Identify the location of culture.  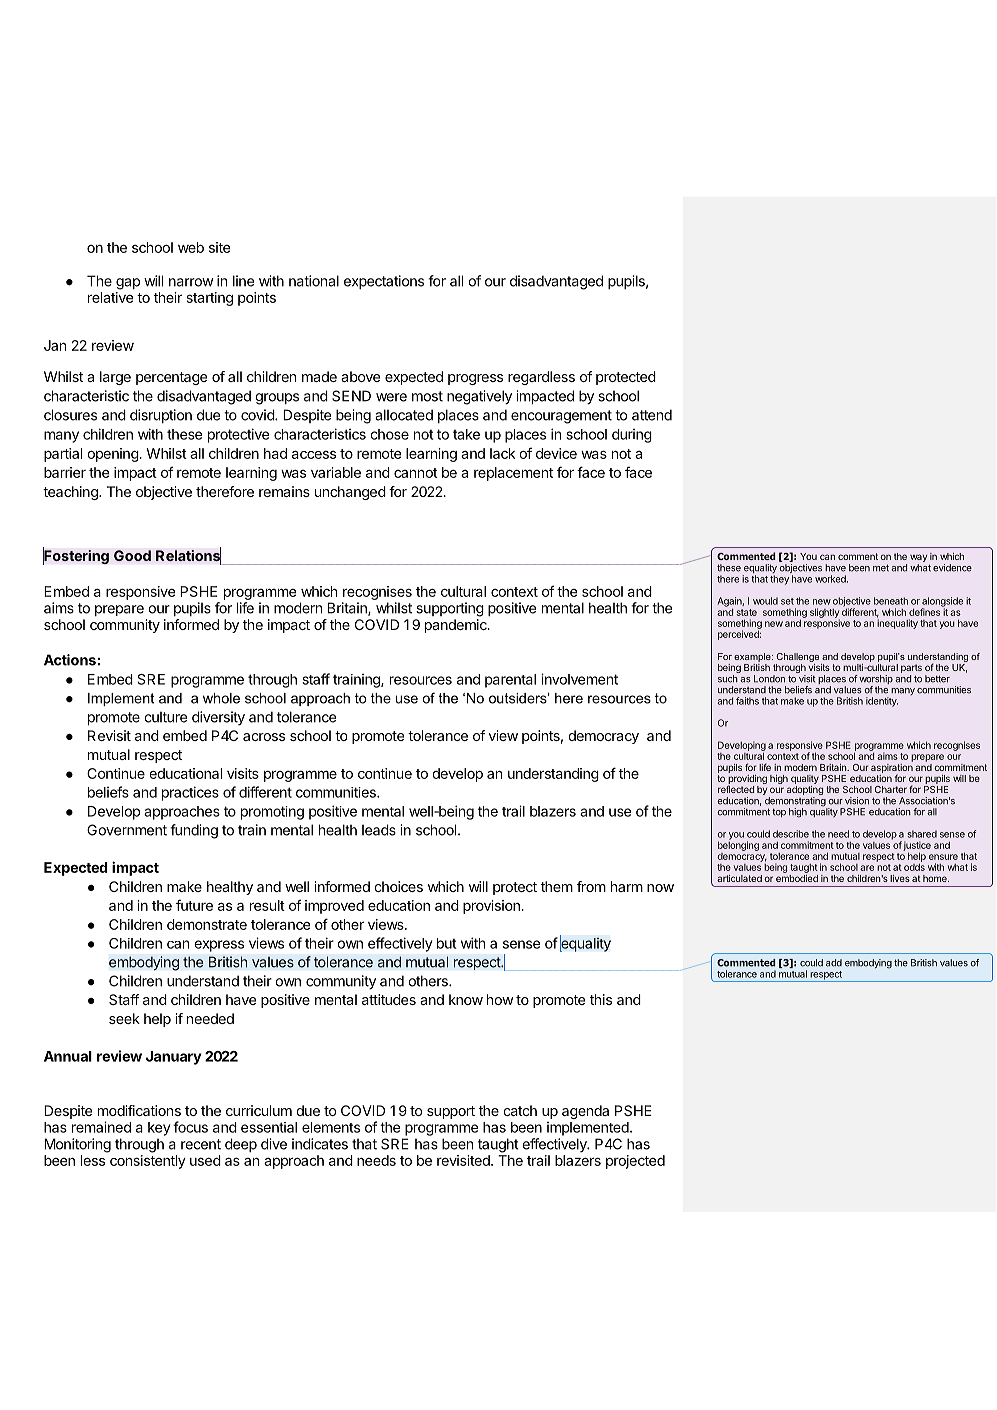
(165, 717).
